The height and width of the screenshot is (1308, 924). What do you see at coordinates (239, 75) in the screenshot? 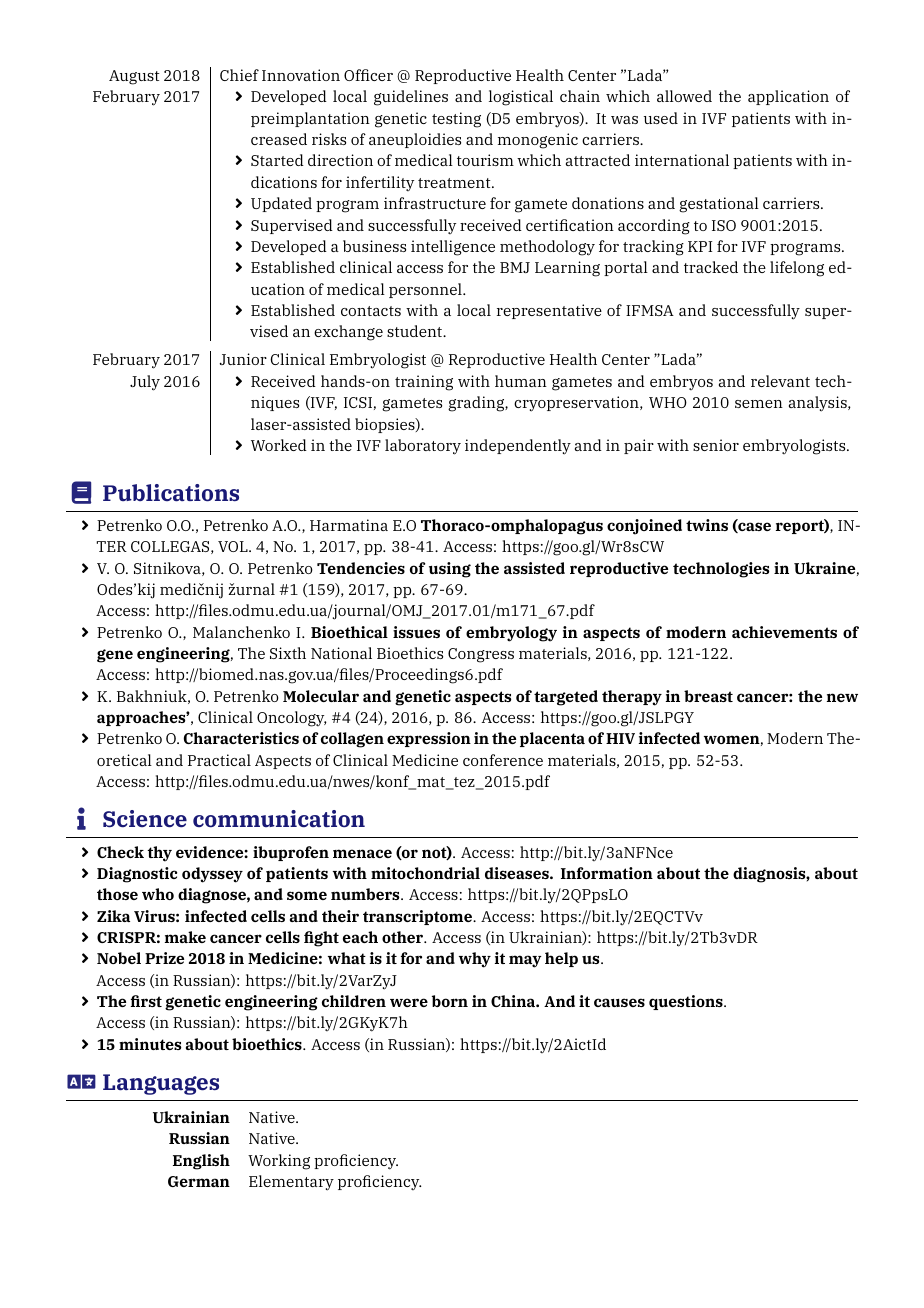
I see `Chief` at bounding box center [239, 75].
